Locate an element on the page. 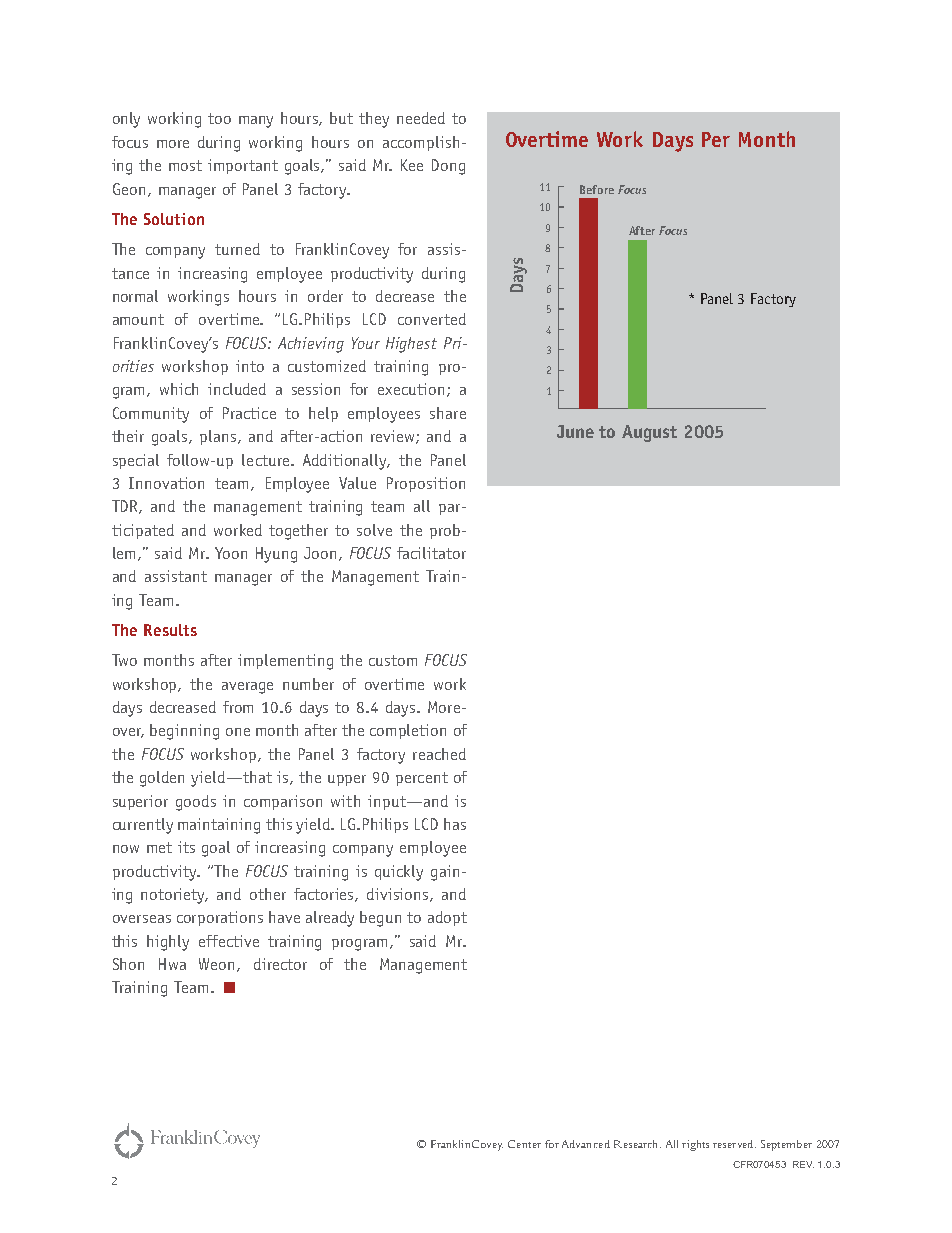  facilitator is located at coordinates (431, 553).
